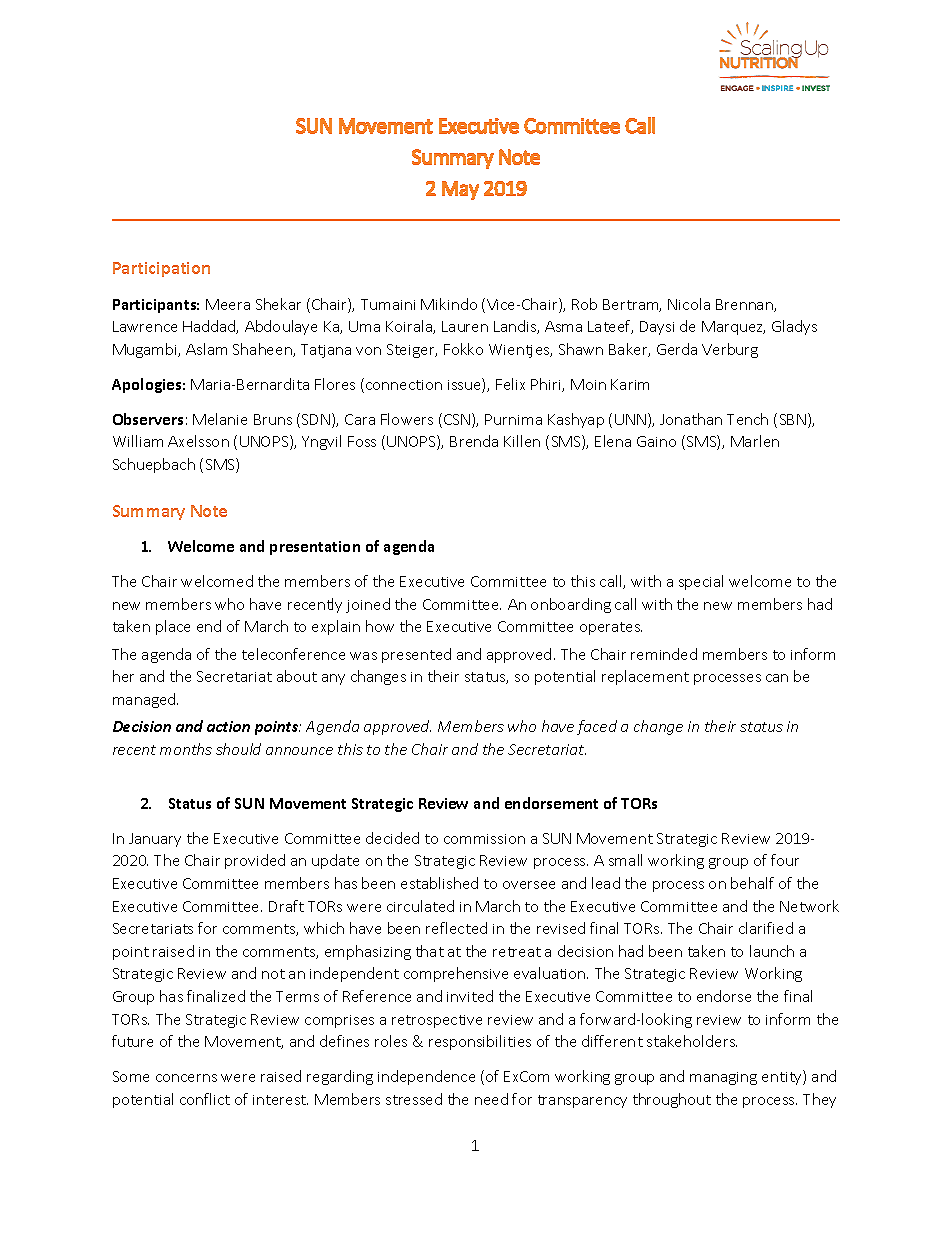 The image size is (952, 1233). Describe the element at coordinates (460, 190) in the screenshot. I see `May` at that location.
